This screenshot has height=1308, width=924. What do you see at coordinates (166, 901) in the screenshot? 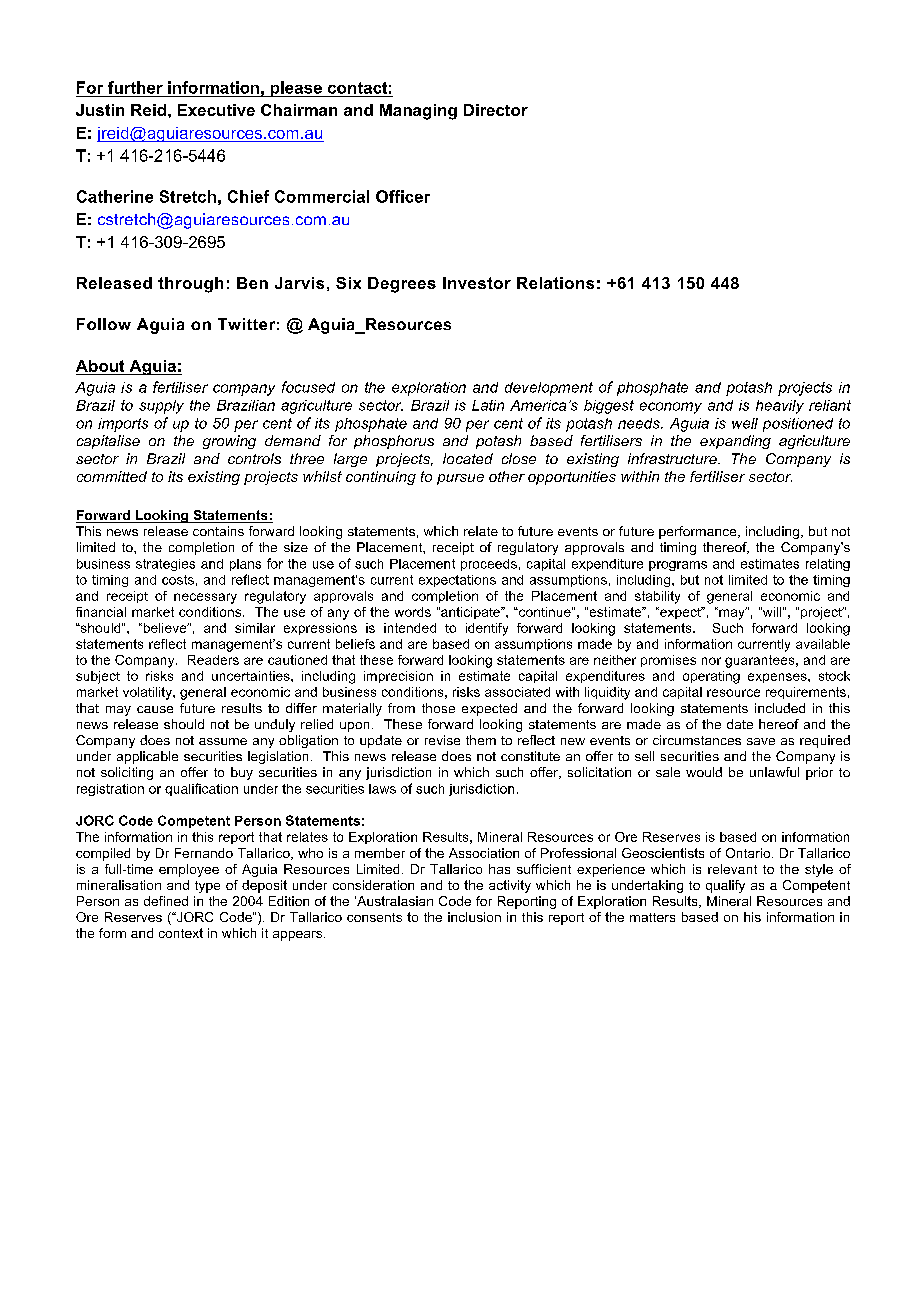
I see `defined` at bounding box center [166, 901].
